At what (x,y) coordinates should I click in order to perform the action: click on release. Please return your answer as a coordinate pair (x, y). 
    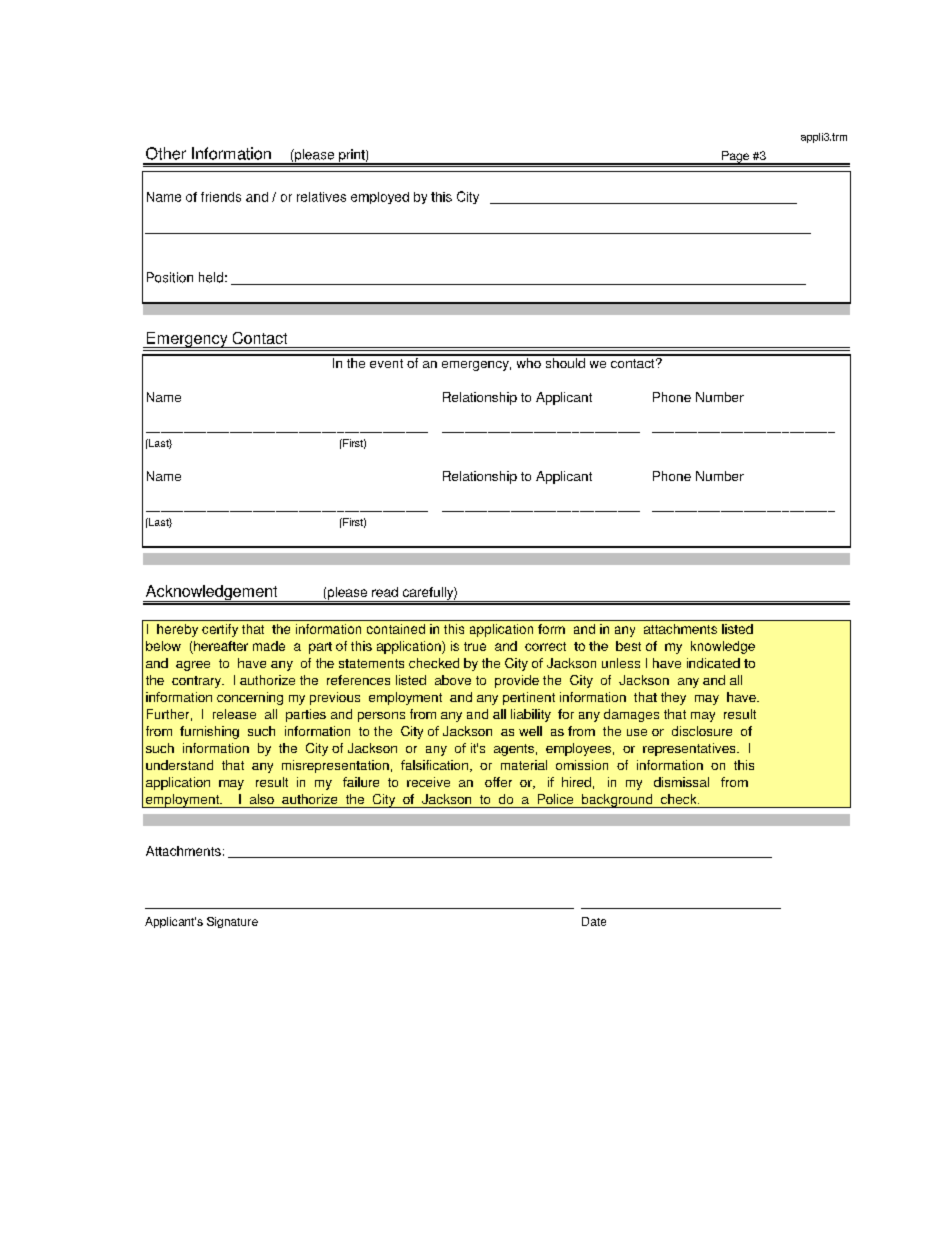
    Looking at the image, I should click on (234, 714).
